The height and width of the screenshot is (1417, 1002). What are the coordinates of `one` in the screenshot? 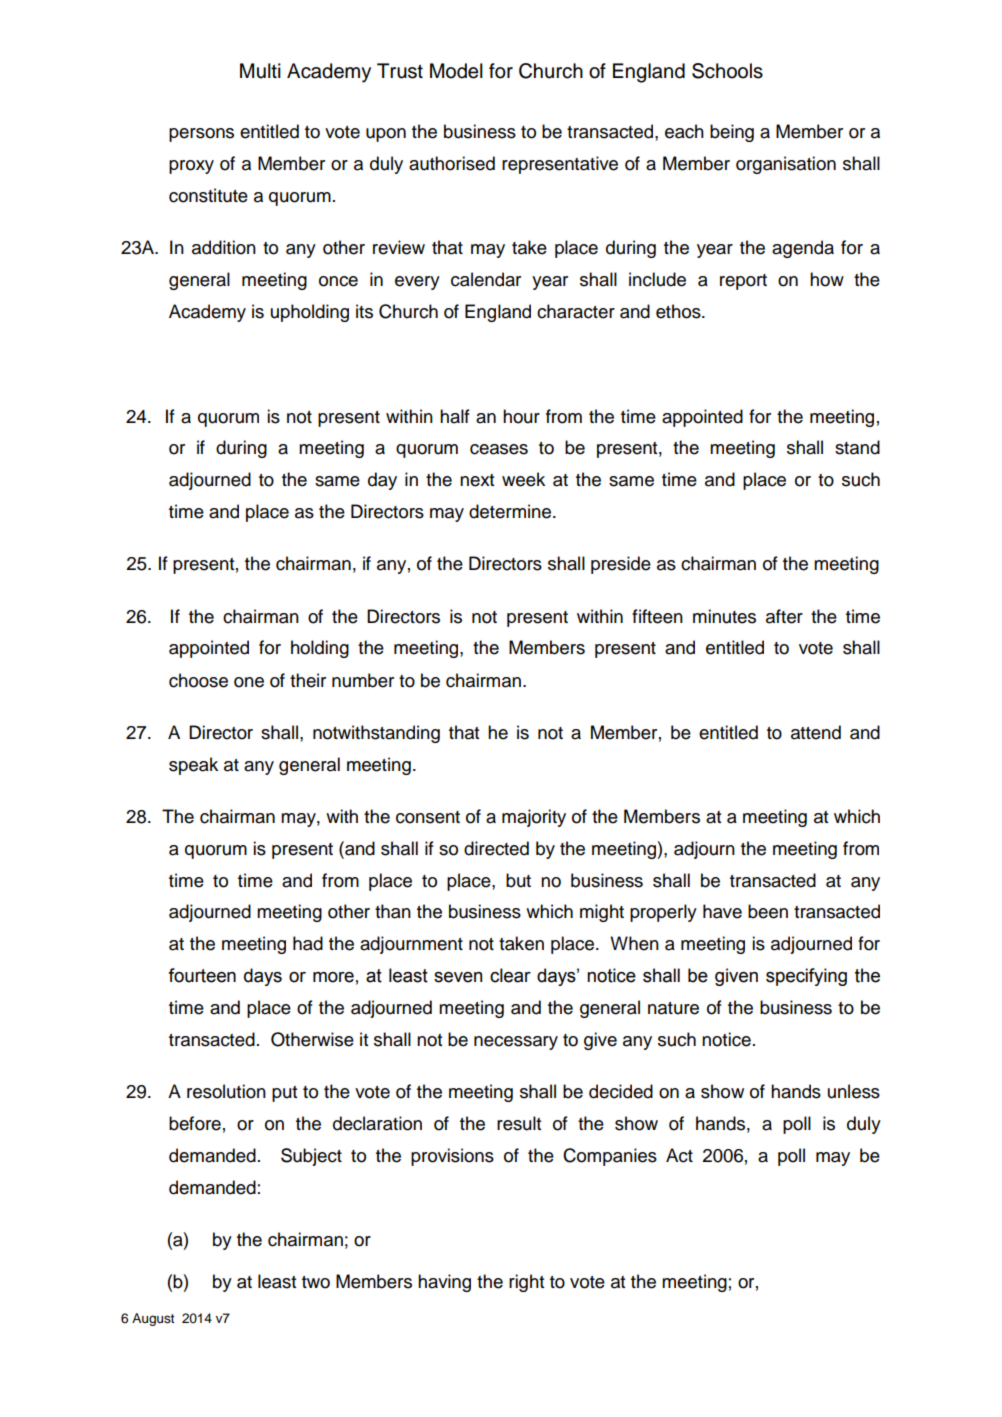 It's located at (249, 682).
